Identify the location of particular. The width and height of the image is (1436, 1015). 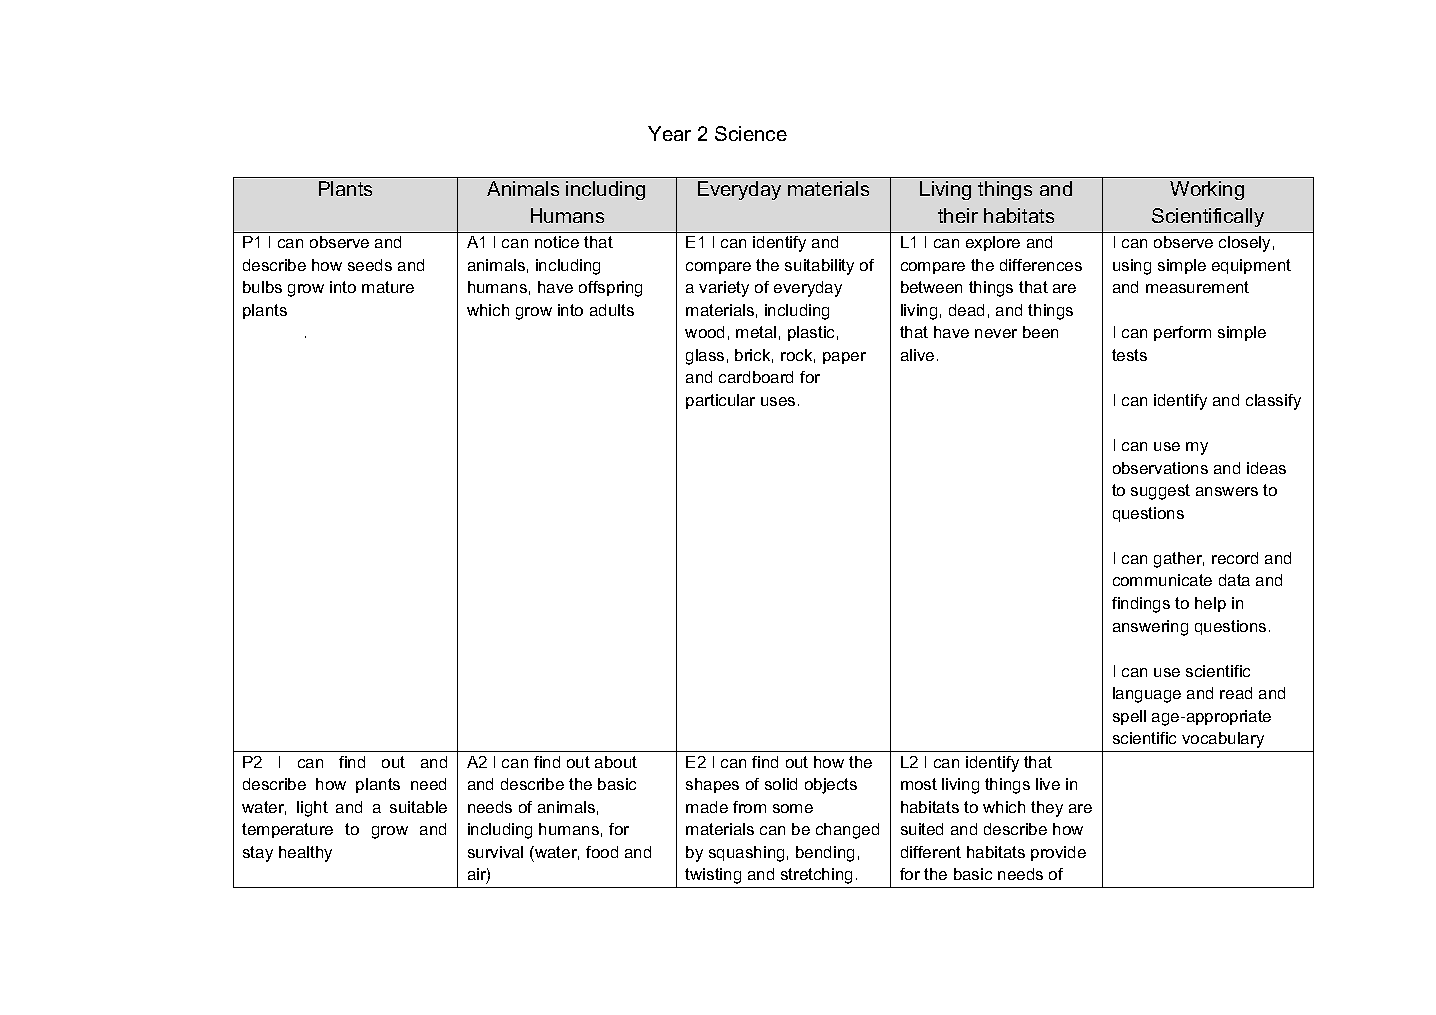
(720, 401).
